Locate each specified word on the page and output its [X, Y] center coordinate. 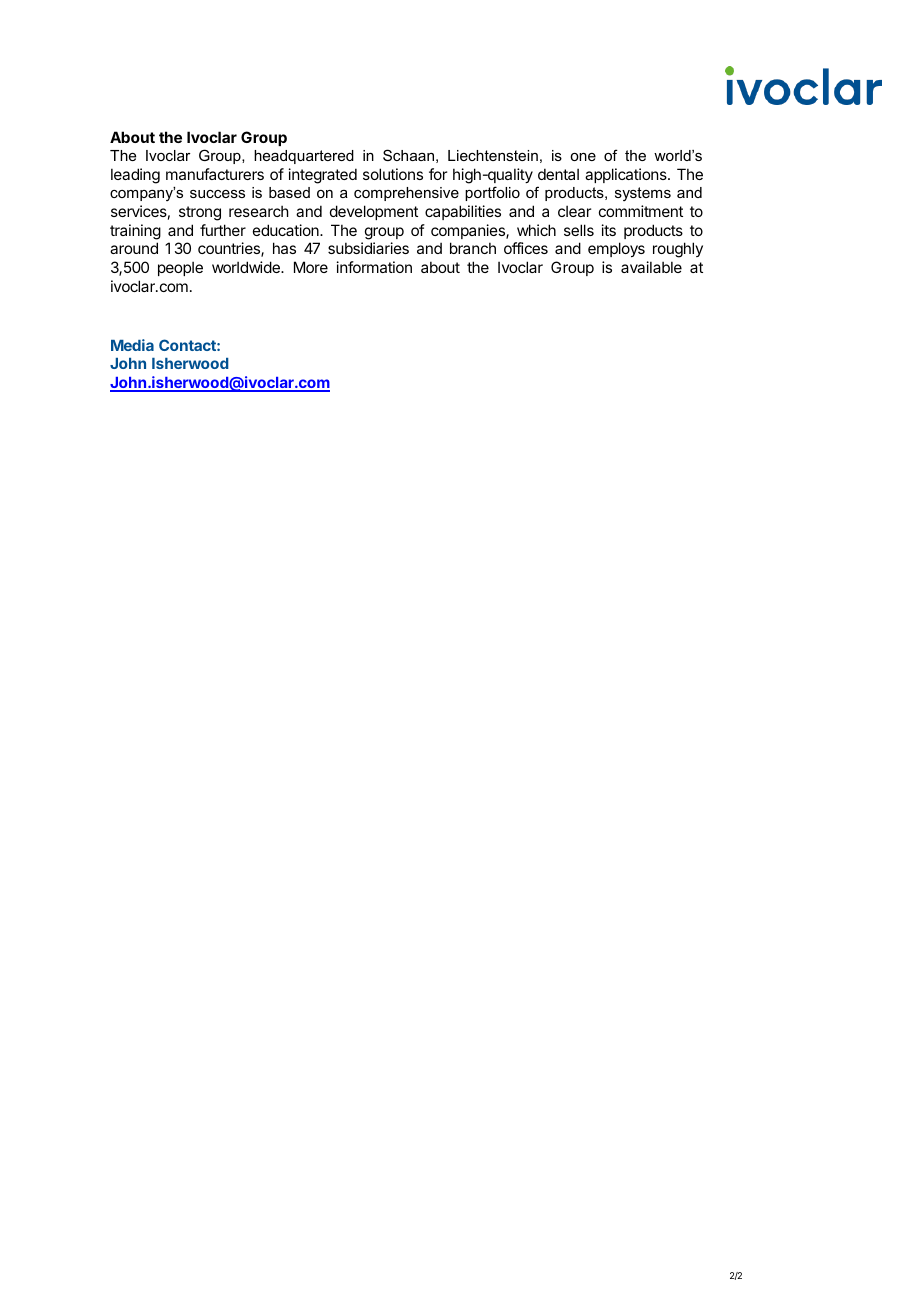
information [374, 267]
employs [616, 249]
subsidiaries [368, 248]
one [583, 157]
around [134, 248]
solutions [393, 174]
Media [132, 345]
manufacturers [215, 174]
